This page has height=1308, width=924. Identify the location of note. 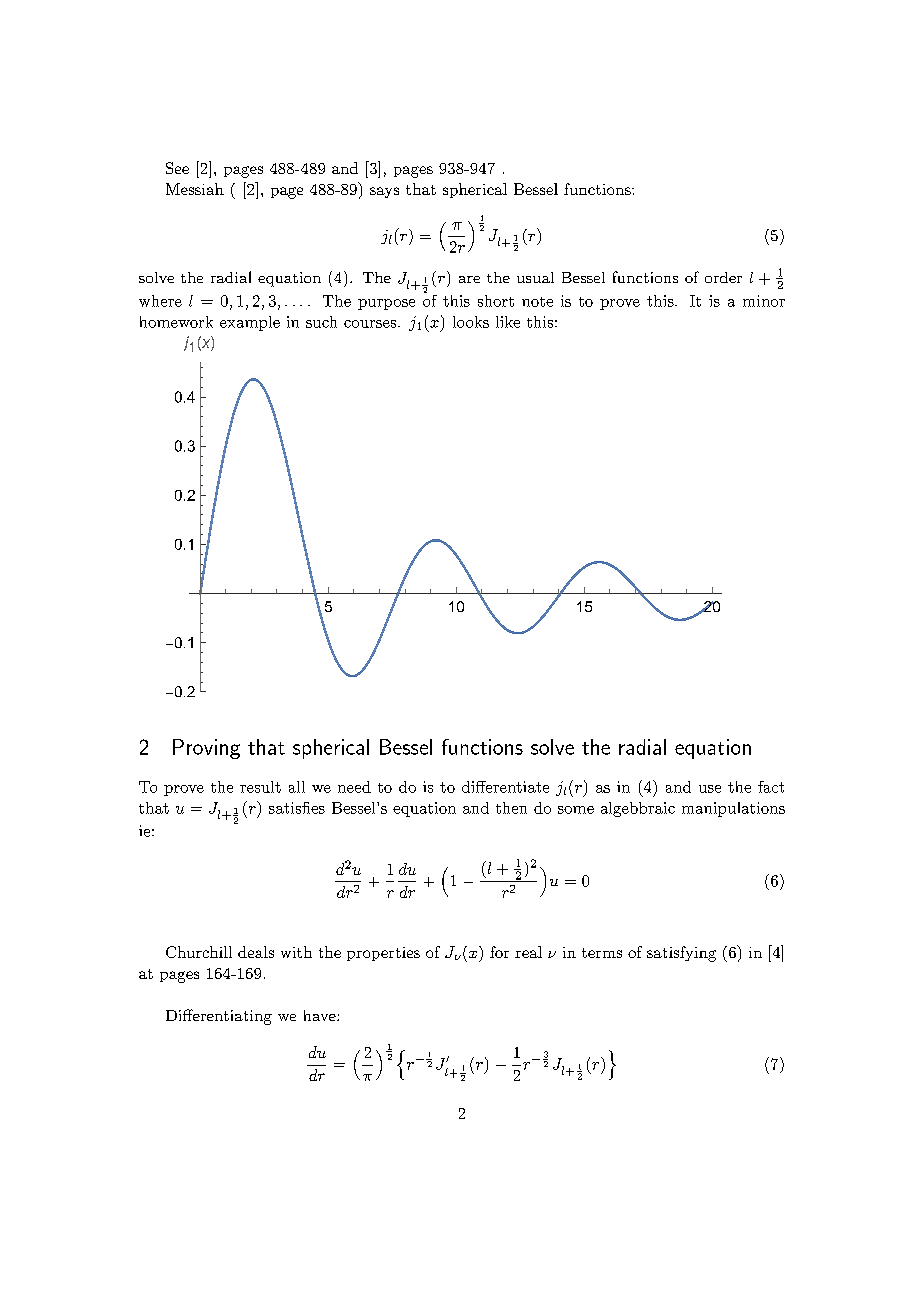
(537, 302).
